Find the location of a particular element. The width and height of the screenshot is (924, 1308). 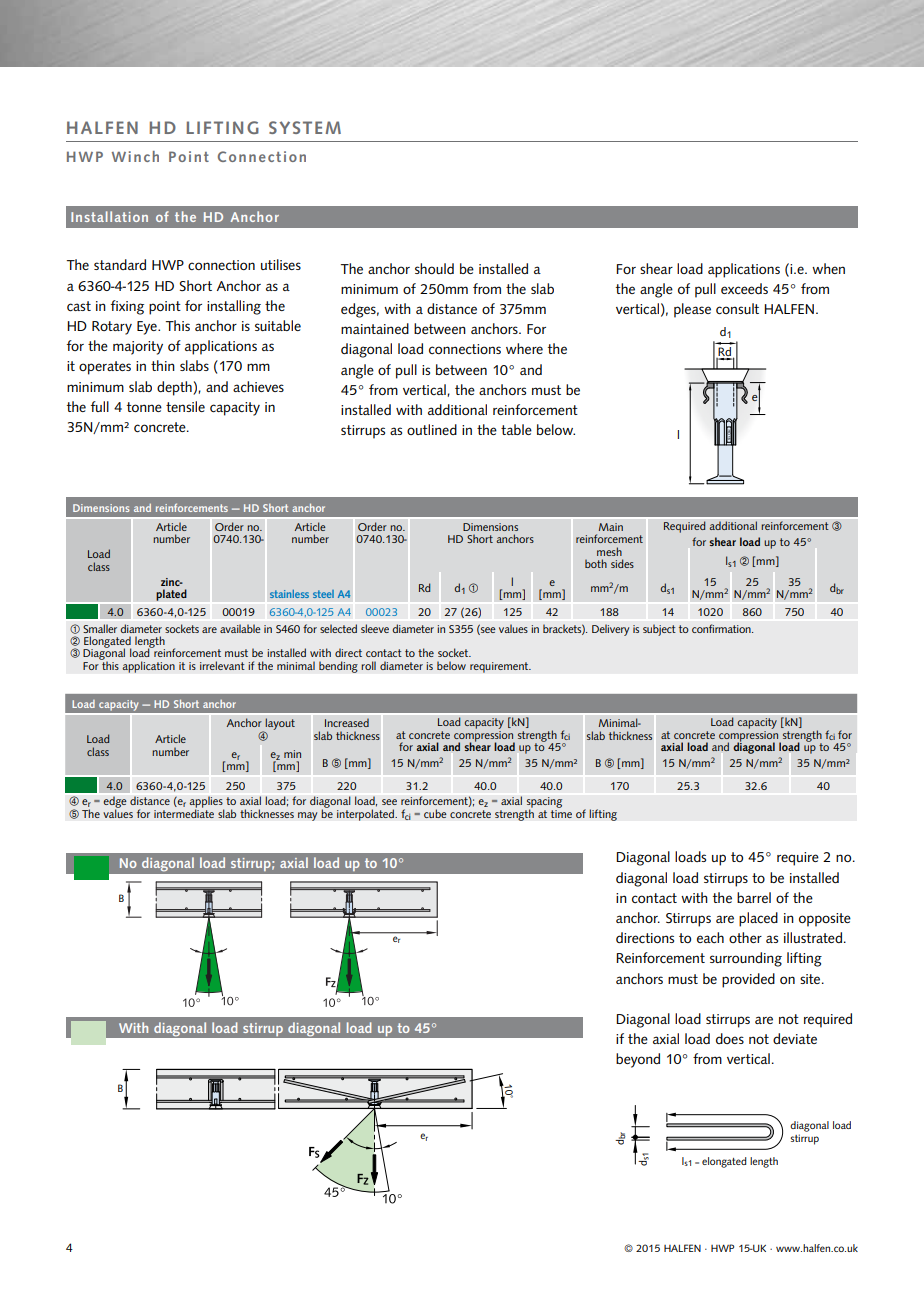

Winch is located at coordinates (135, 156).
